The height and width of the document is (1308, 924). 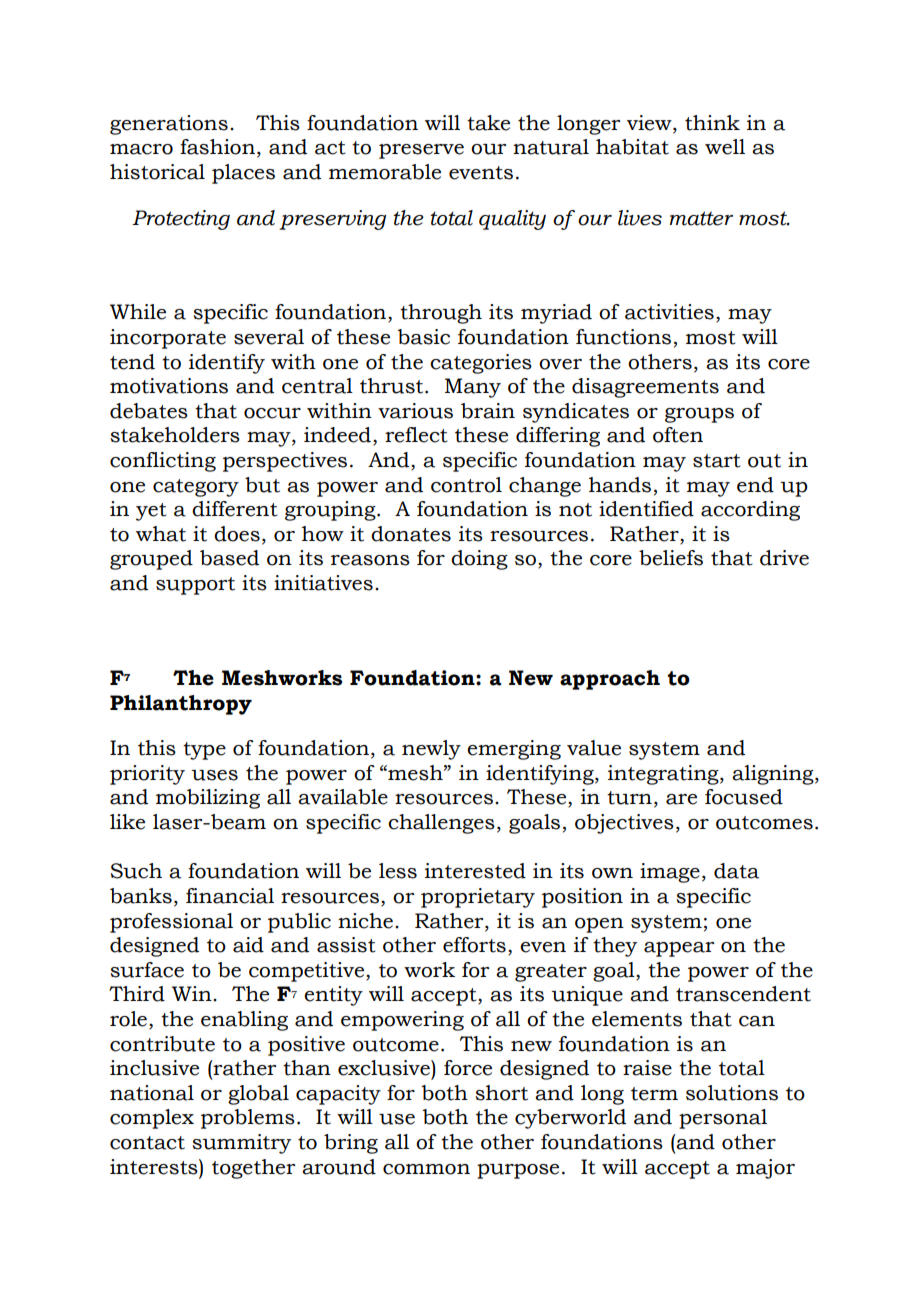 I want to click on common, so click(x=426, y=1169).
